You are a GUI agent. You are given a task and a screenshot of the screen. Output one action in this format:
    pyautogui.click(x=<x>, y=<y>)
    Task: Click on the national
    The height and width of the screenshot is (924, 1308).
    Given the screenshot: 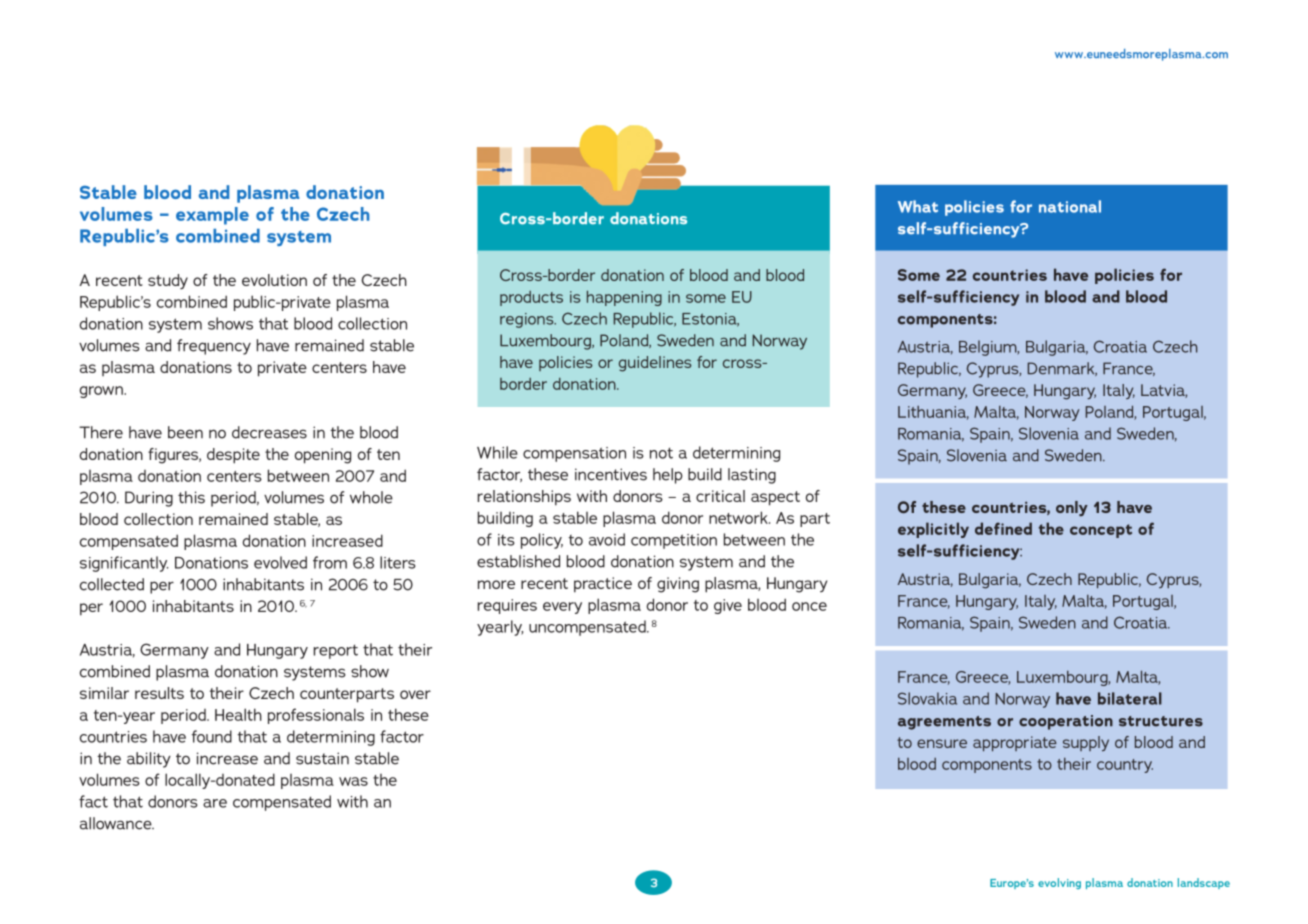 What is the action you would take?
    pyautogui.click(x=1070, y=206)
